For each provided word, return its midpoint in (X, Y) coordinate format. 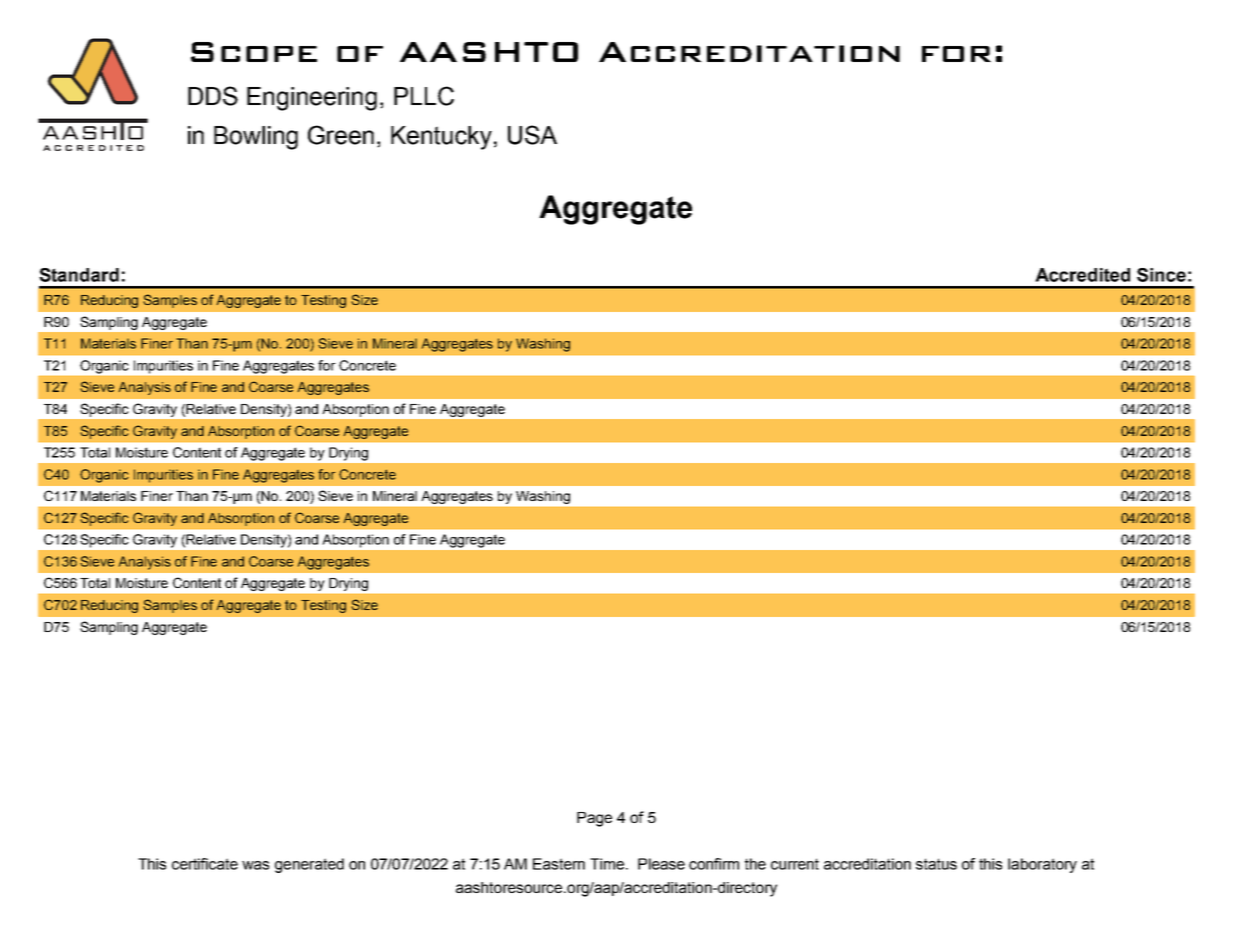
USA (532, 135)
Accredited (1082, 275)
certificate (205, 864)
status (936, 864)
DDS (213, 96)
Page (594, 819)
